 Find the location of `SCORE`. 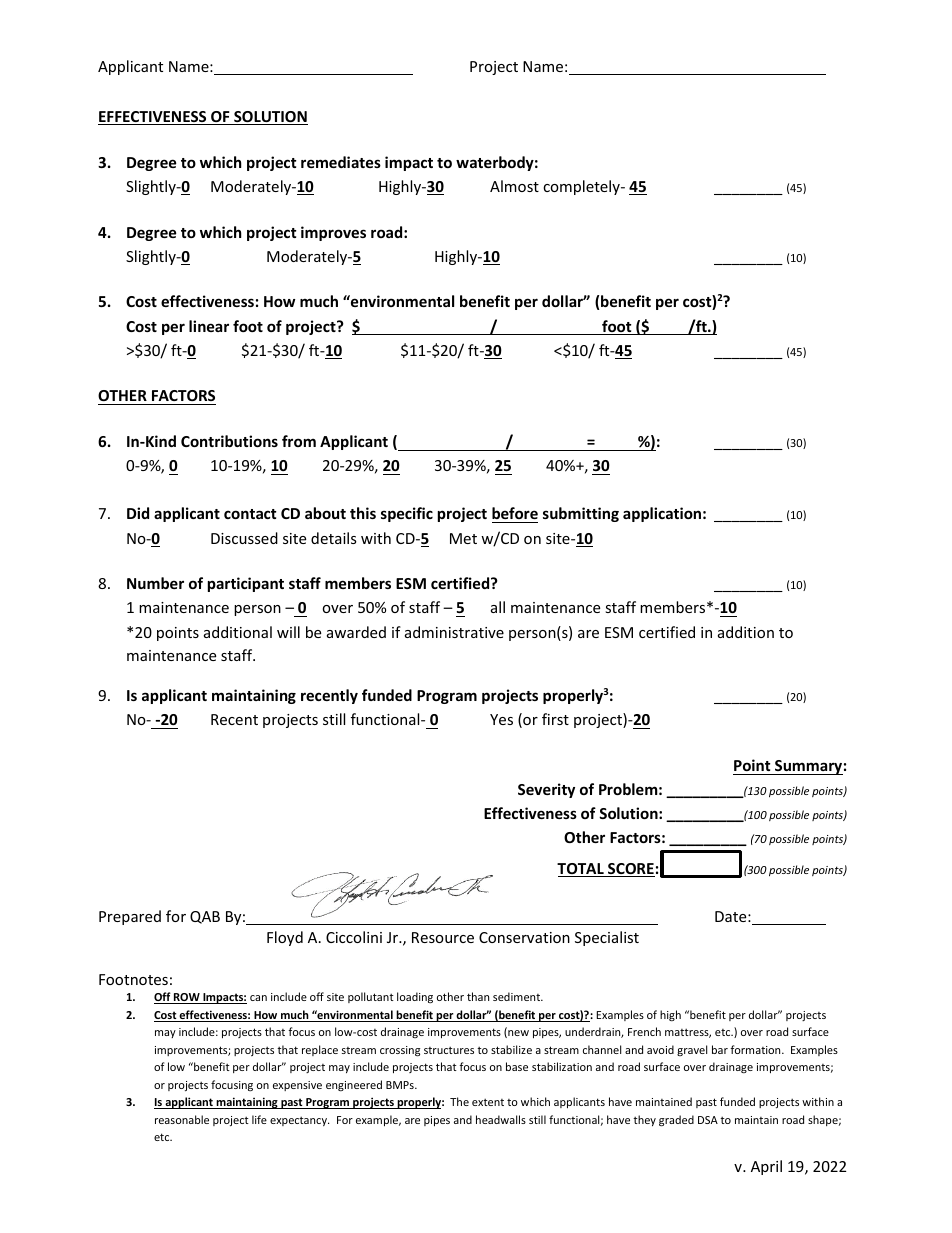

SCORE is located at coordinates (630, 870).
